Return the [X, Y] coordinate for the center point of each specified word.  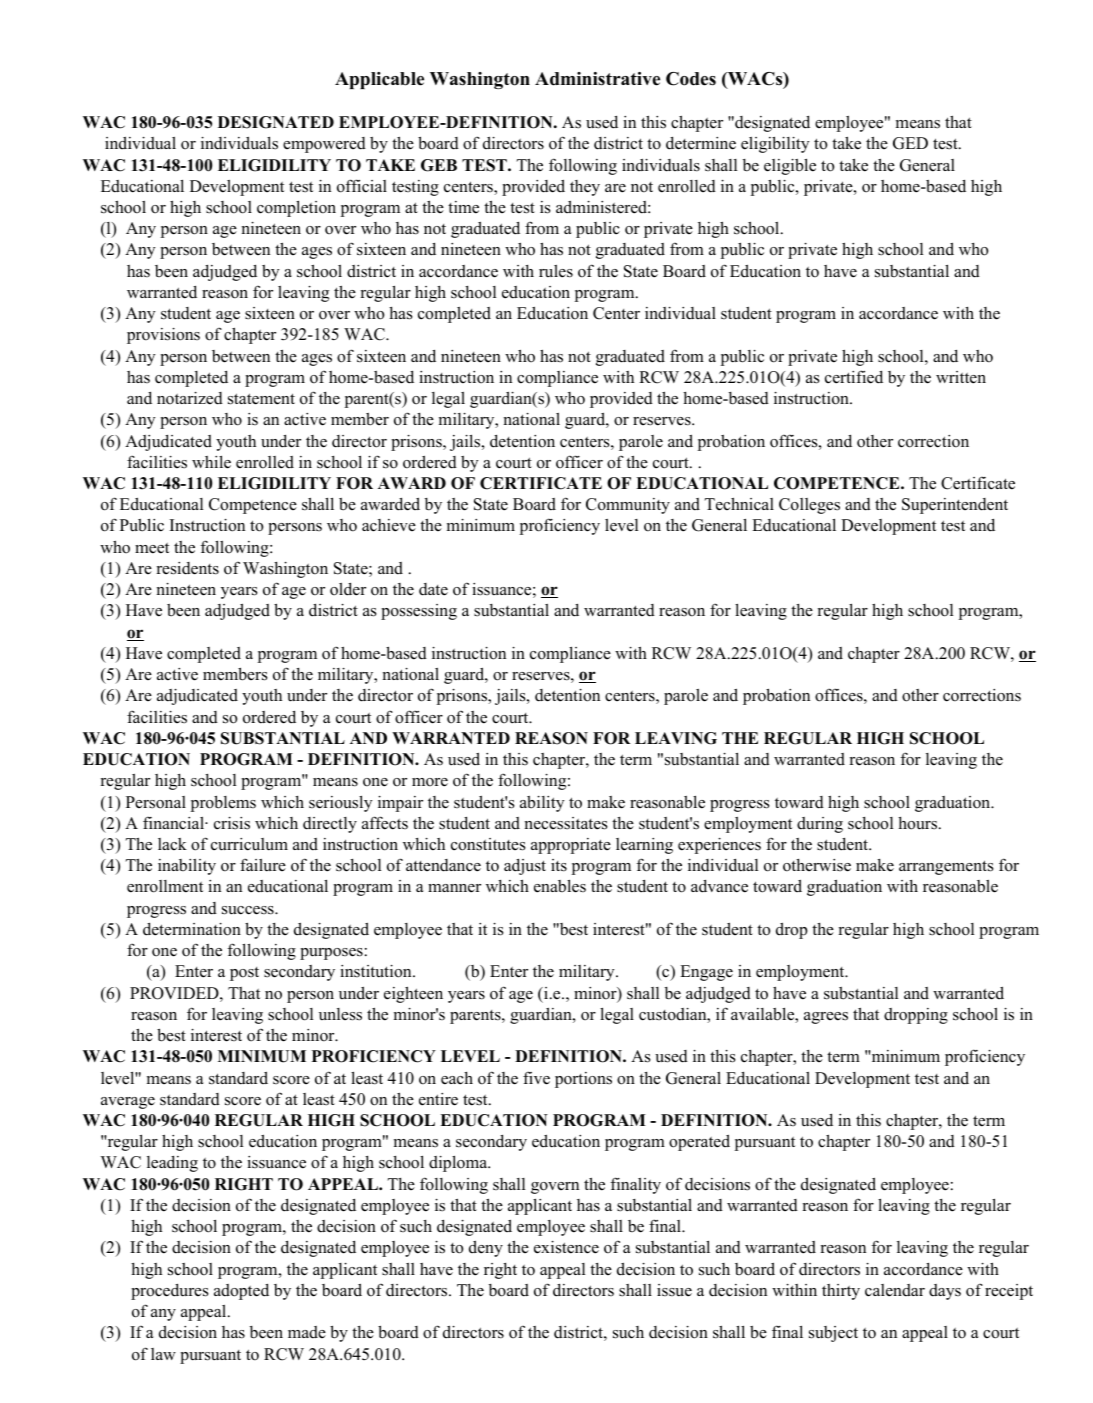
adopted [241, 1292]
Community [628, 506]
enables [560, 886]
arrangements [946, 867]
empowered [324, 145]
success [249, 910]
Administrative [597, 79]
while [211, 462]
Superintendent [955, 506]
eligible [790, 166]
